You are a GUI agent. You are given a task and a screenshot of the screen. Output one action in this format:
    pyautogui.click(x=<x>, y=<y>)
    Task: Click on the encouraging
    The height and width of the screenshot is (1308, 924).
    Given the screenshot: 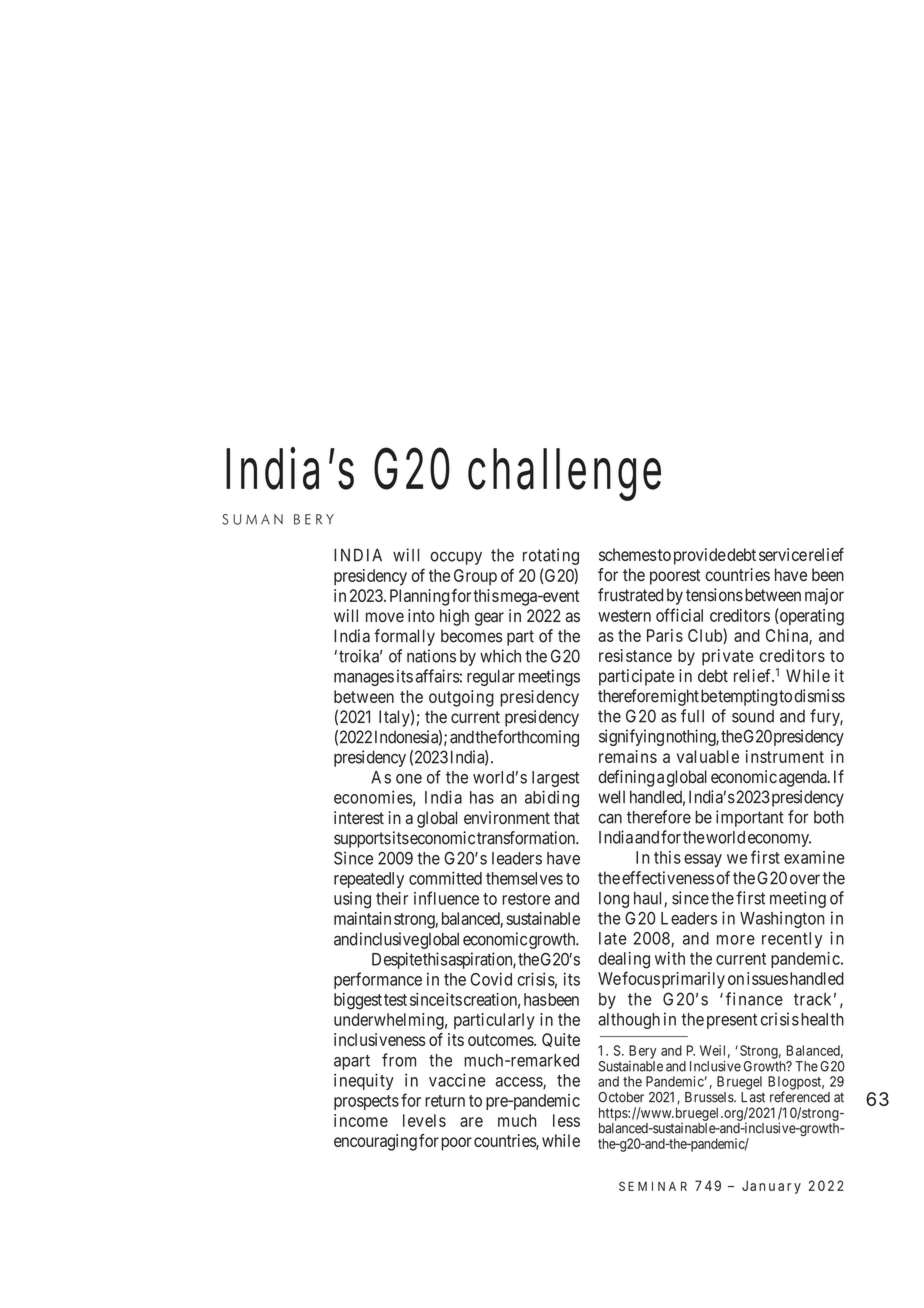 What is the action you would take?
    pyautogui.click(x=375, y=1142)
